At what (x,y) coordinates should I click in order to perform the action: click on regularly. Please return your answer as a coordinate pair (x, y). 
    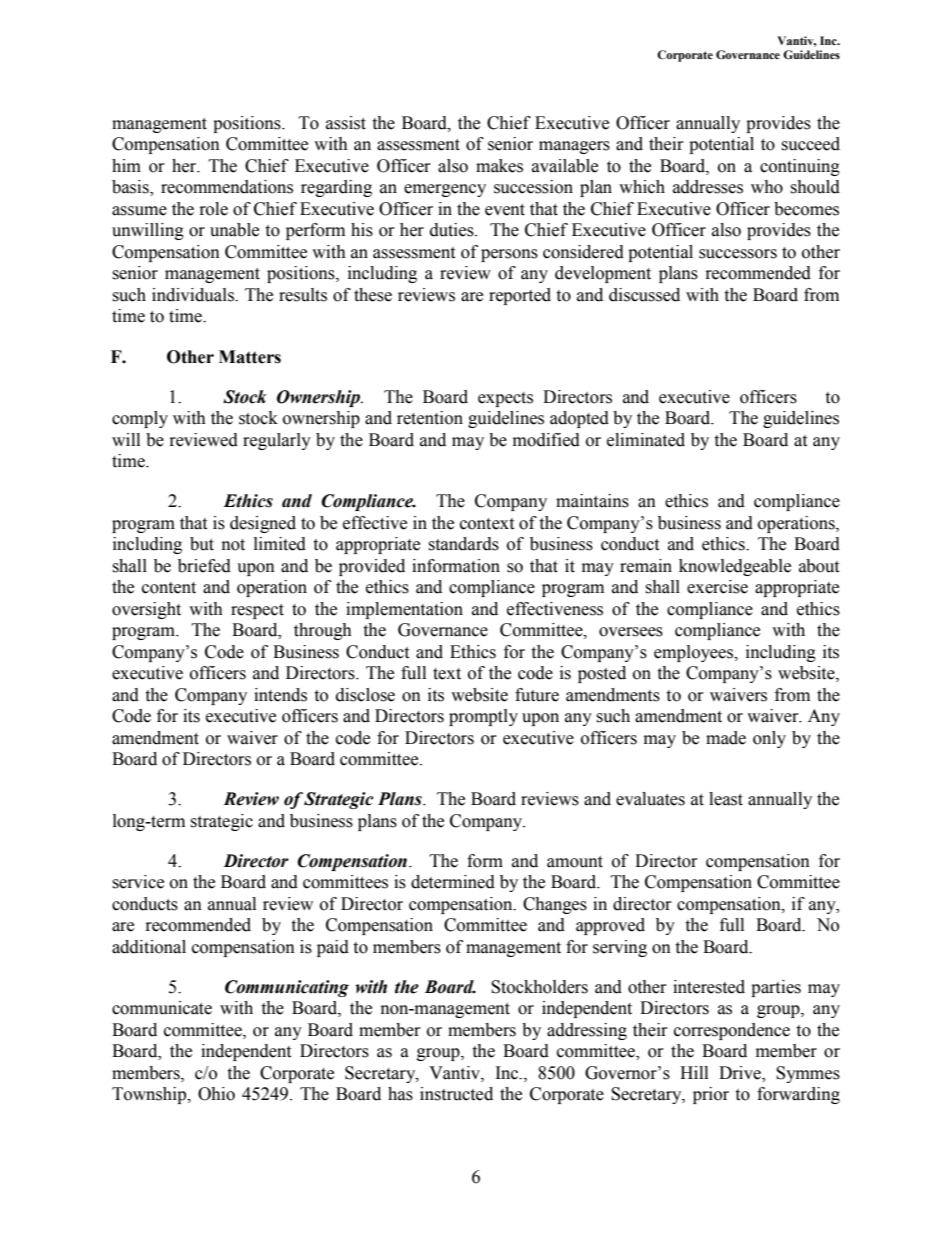
    Looking at the image, I should click on (277, 441).
